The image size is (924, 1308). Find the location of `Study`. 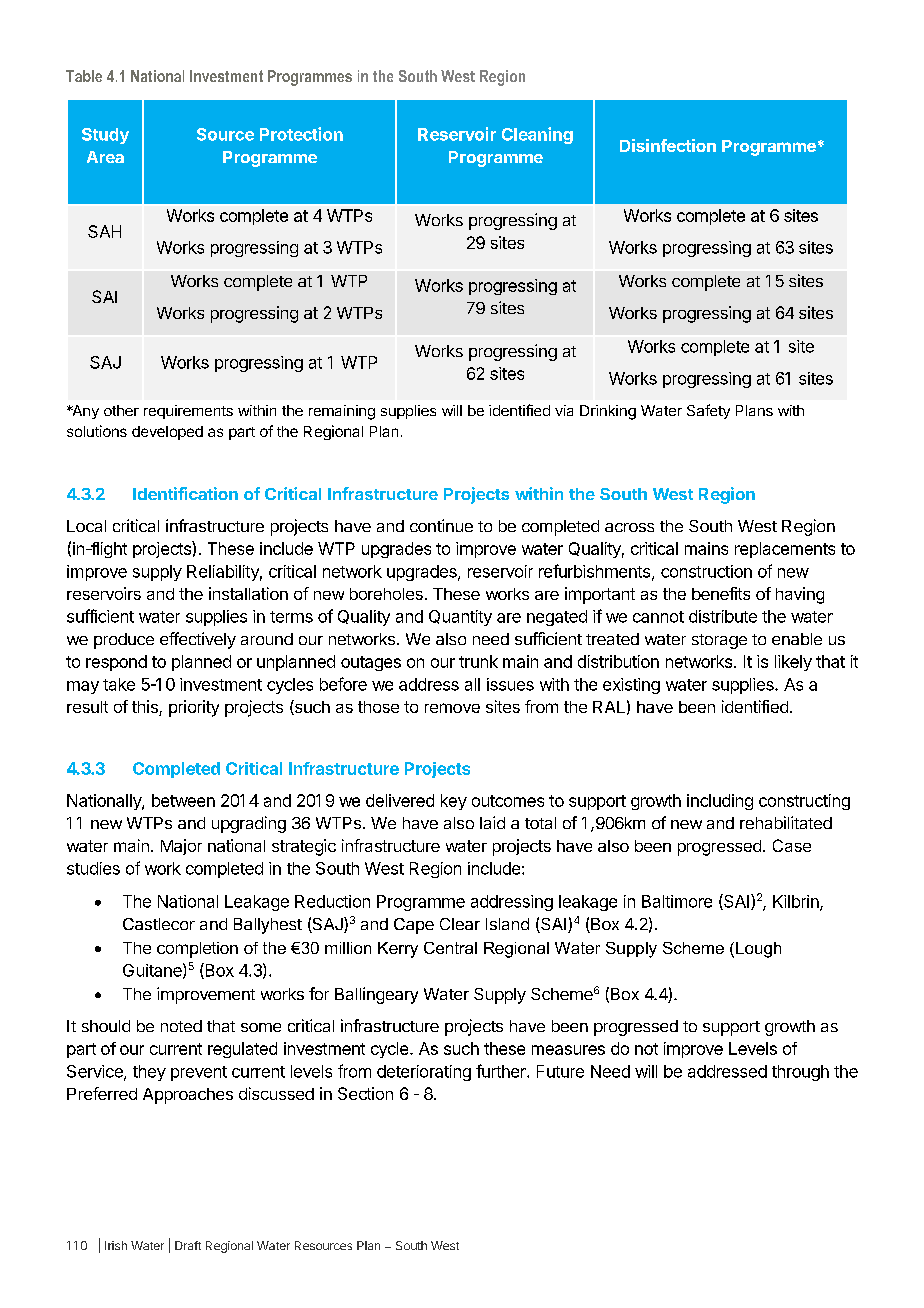

Study is located at coordinates (105, 136).
